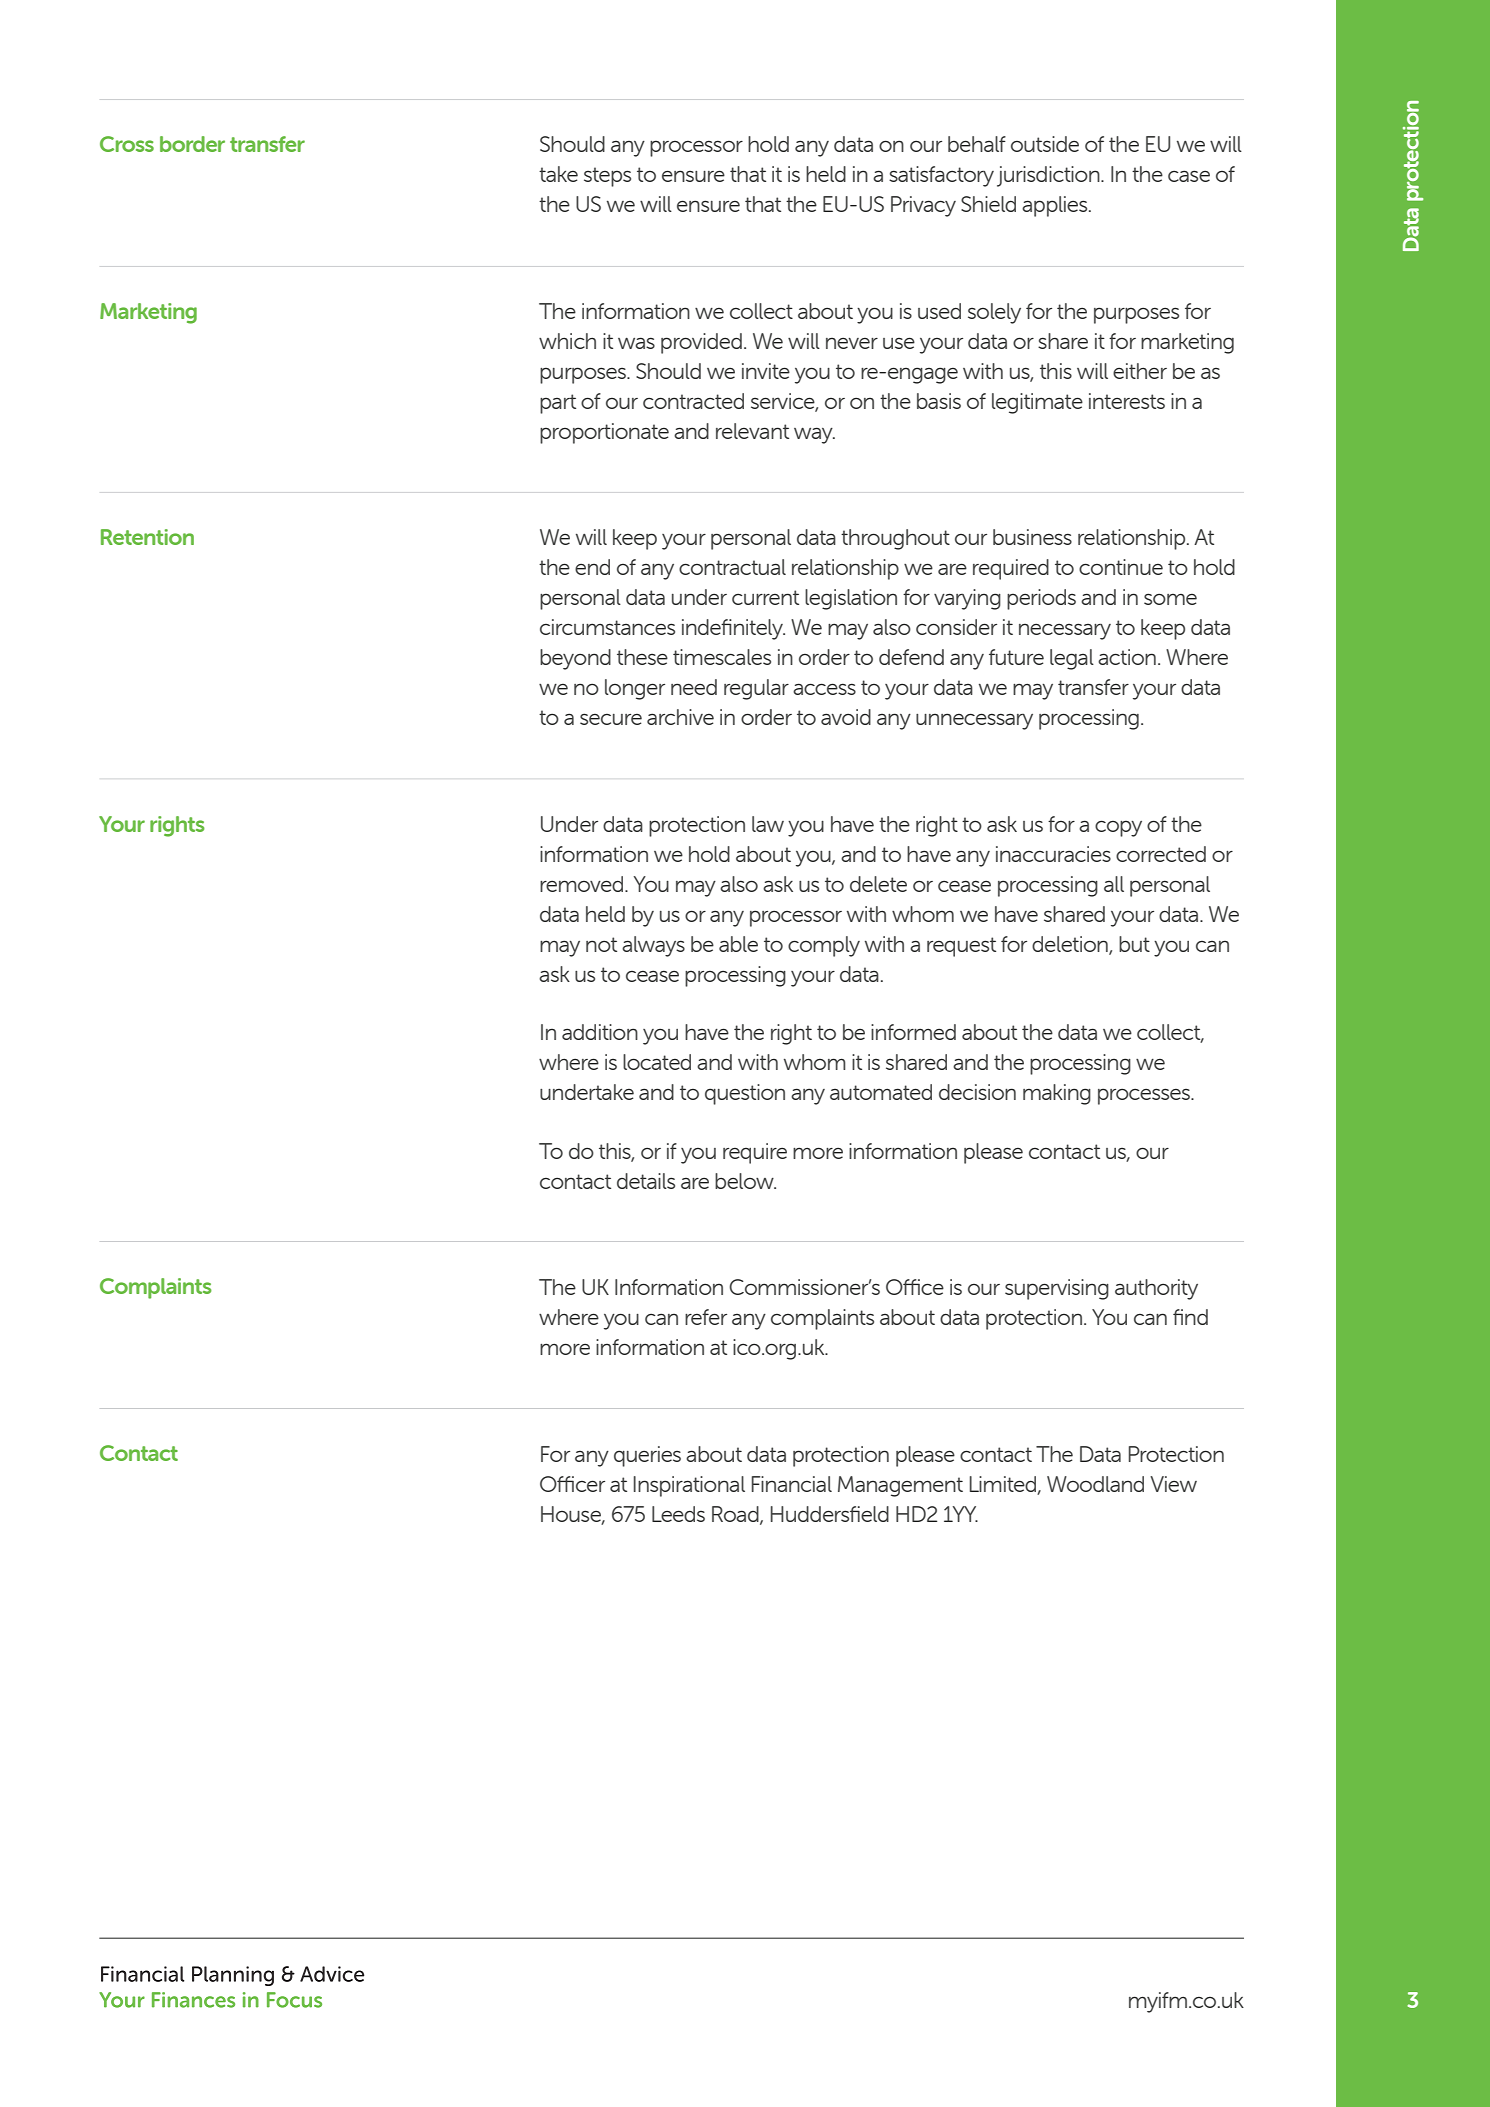 The width and height of the page is (1490, 2107). Describe the element at coordinates (607, 177) in the page. I see `steps` at that location.
